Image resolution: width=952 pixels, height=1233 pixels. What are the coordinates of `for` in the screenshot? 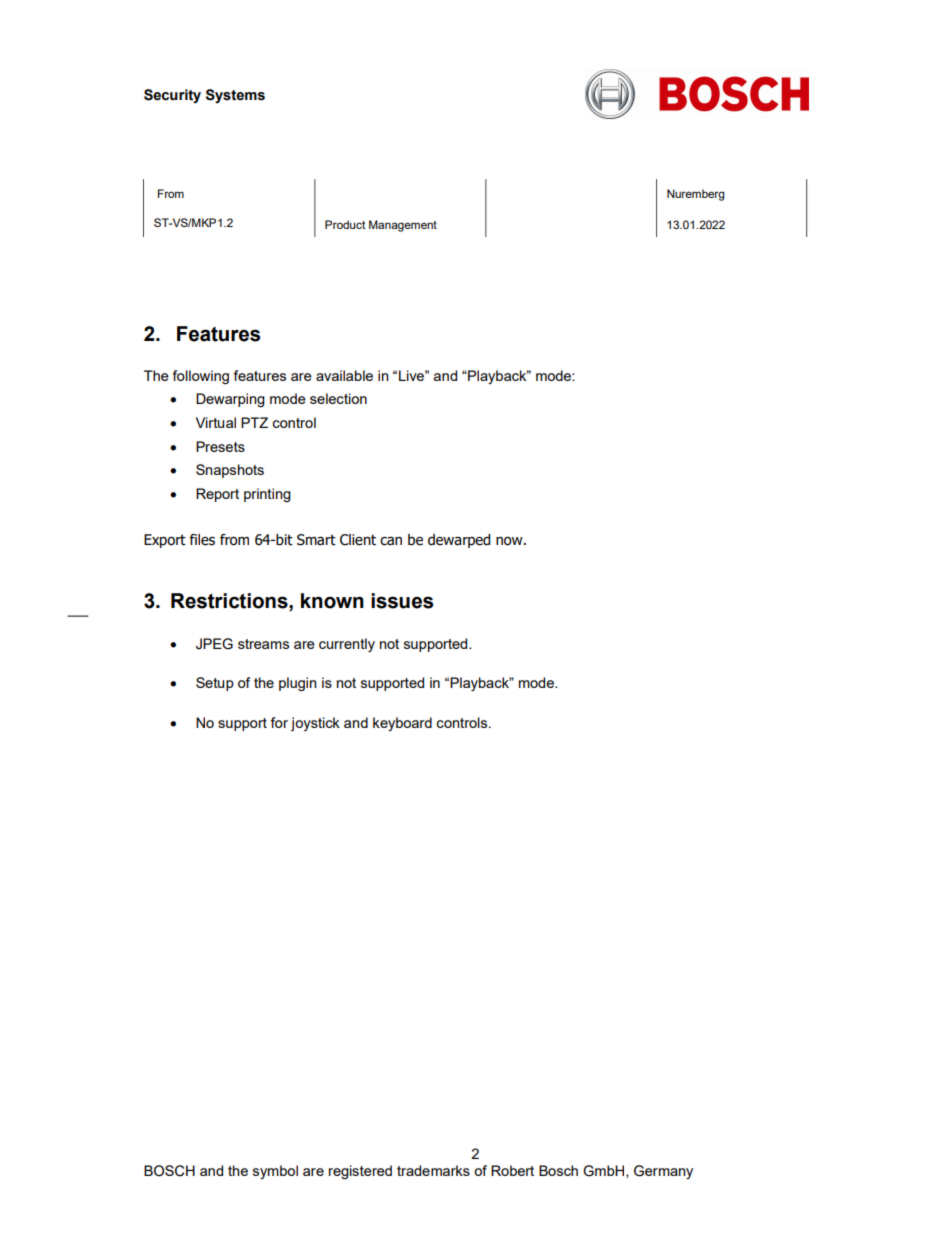 It's located at (279, 722).
